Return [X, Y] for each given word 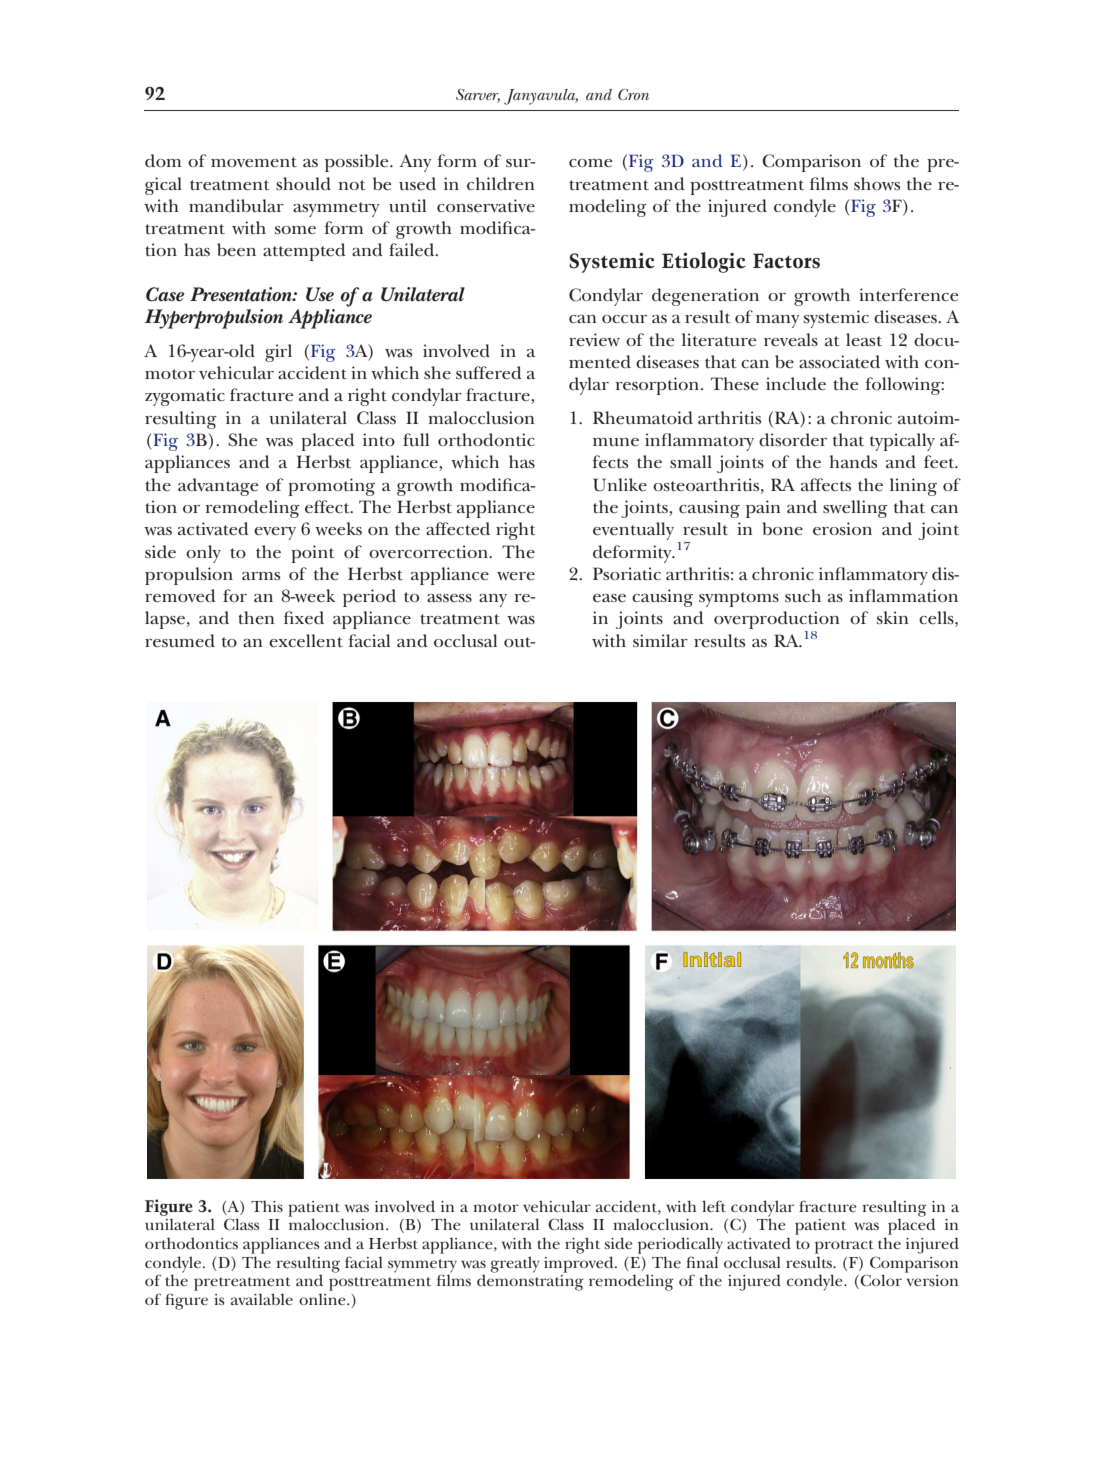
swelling [855, 509]
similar [660, 640]
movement [254, 162]
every [275, 533]
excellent [306, 641]
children [501, 184]
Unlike [620, 485]
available [262, 1299]
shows [877, 184]
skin [893, 617]
